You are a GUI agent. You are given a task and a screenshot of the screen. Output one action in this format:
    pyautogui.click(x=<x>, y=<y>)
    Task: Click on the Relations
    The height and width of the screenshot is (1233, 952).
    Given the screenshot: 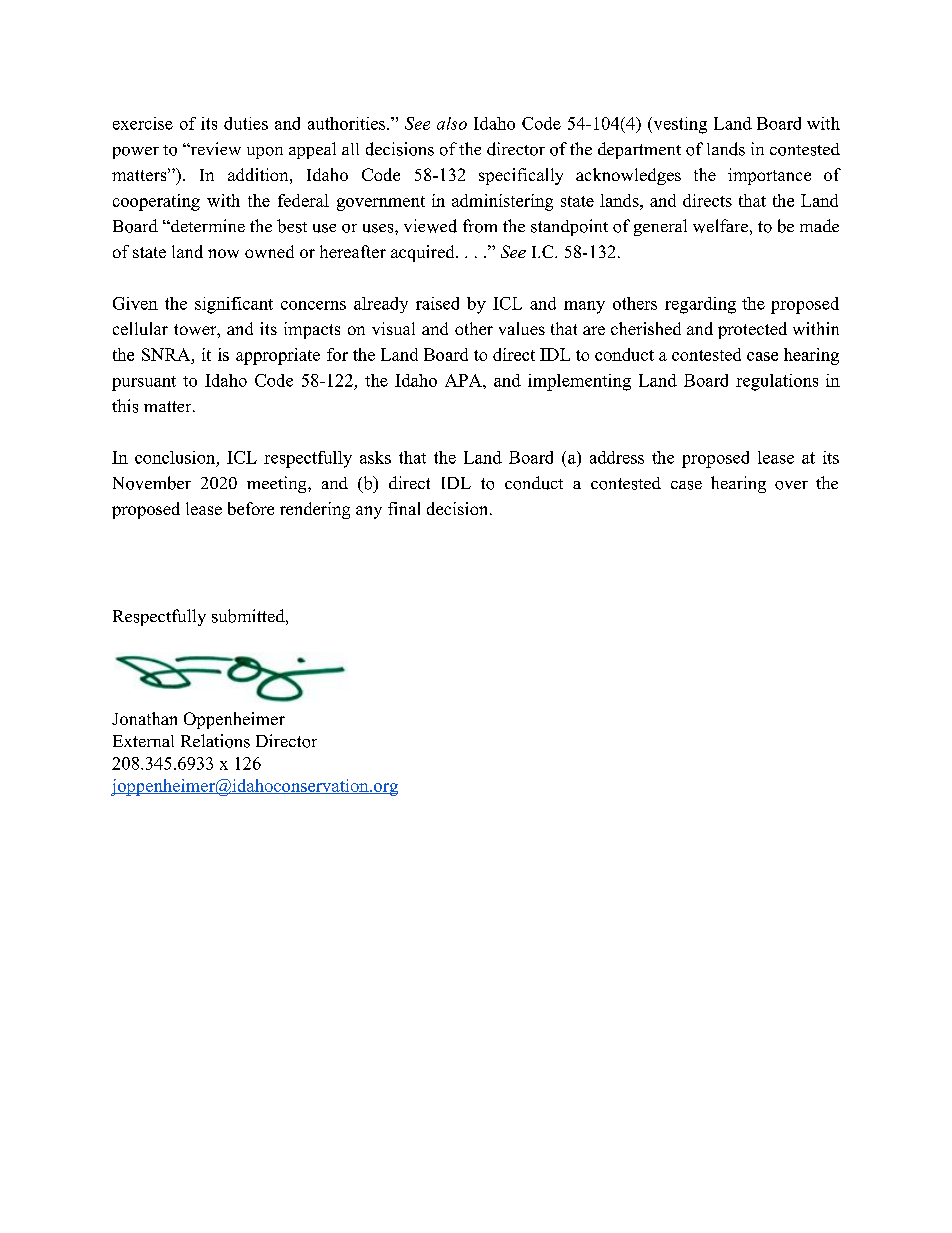 What is the action you would take?
    pyautogui.click(x=215, y=741)
